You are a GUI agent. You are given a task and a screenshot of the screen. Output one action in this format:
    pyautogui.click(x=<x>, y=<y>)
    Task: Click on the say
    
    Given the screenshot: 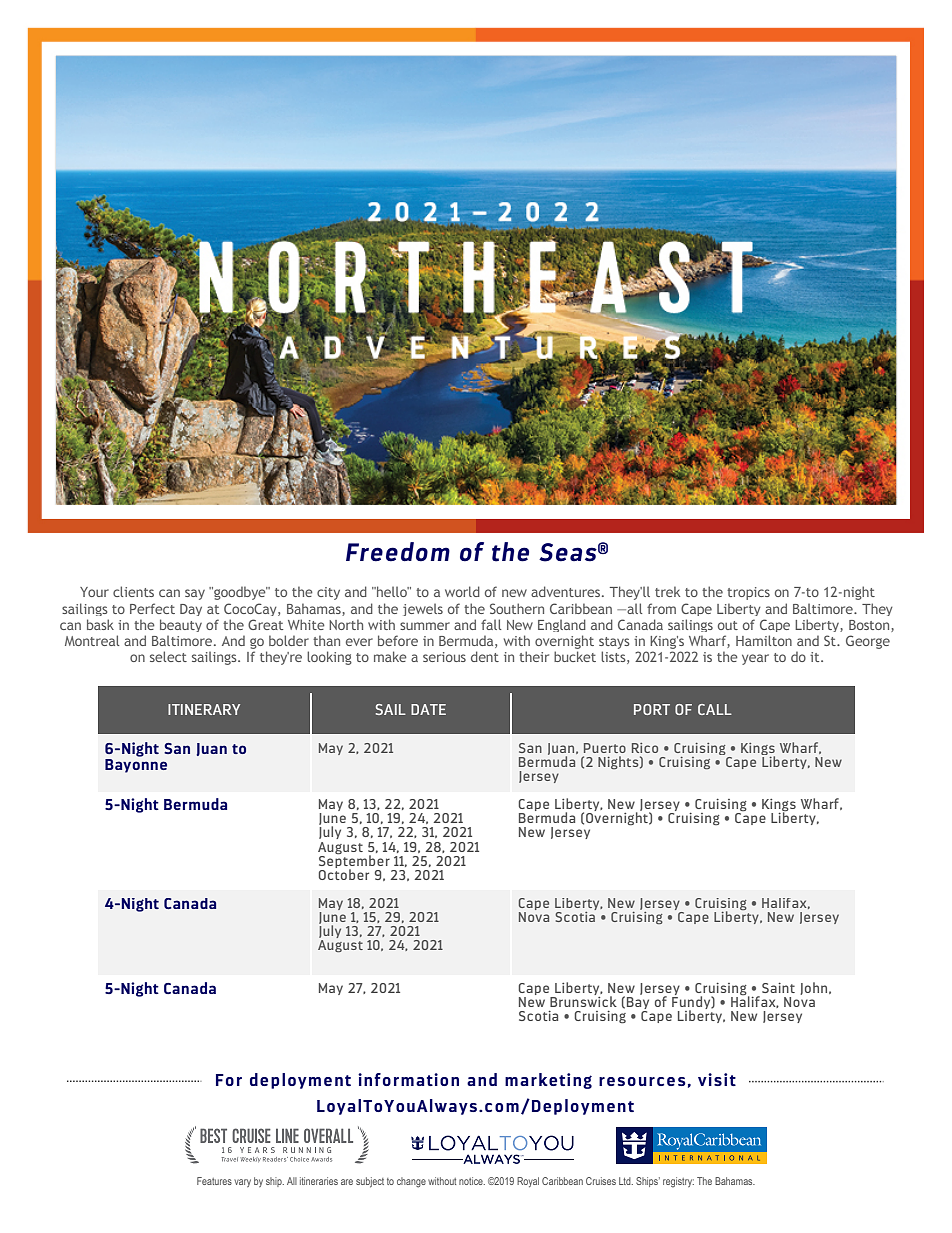 What is the action you would take?
    pyautogui.click(x=195, y=594)
